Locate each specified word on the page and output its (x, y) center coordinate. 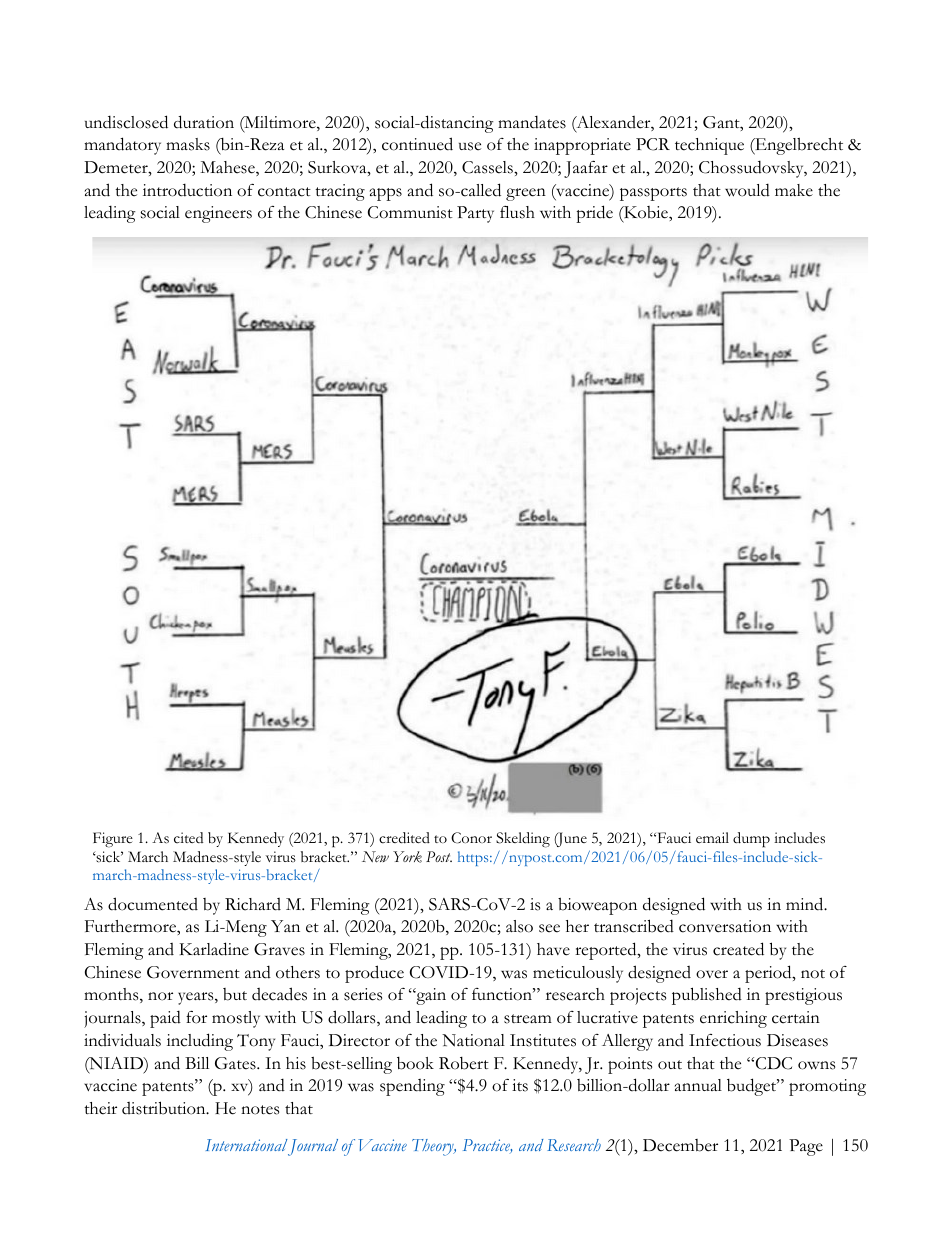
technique (709, 146)
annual (698, 1085)
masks (188, 144)
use (470, 146)
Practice (488, 1146)
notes (260, 1110)
